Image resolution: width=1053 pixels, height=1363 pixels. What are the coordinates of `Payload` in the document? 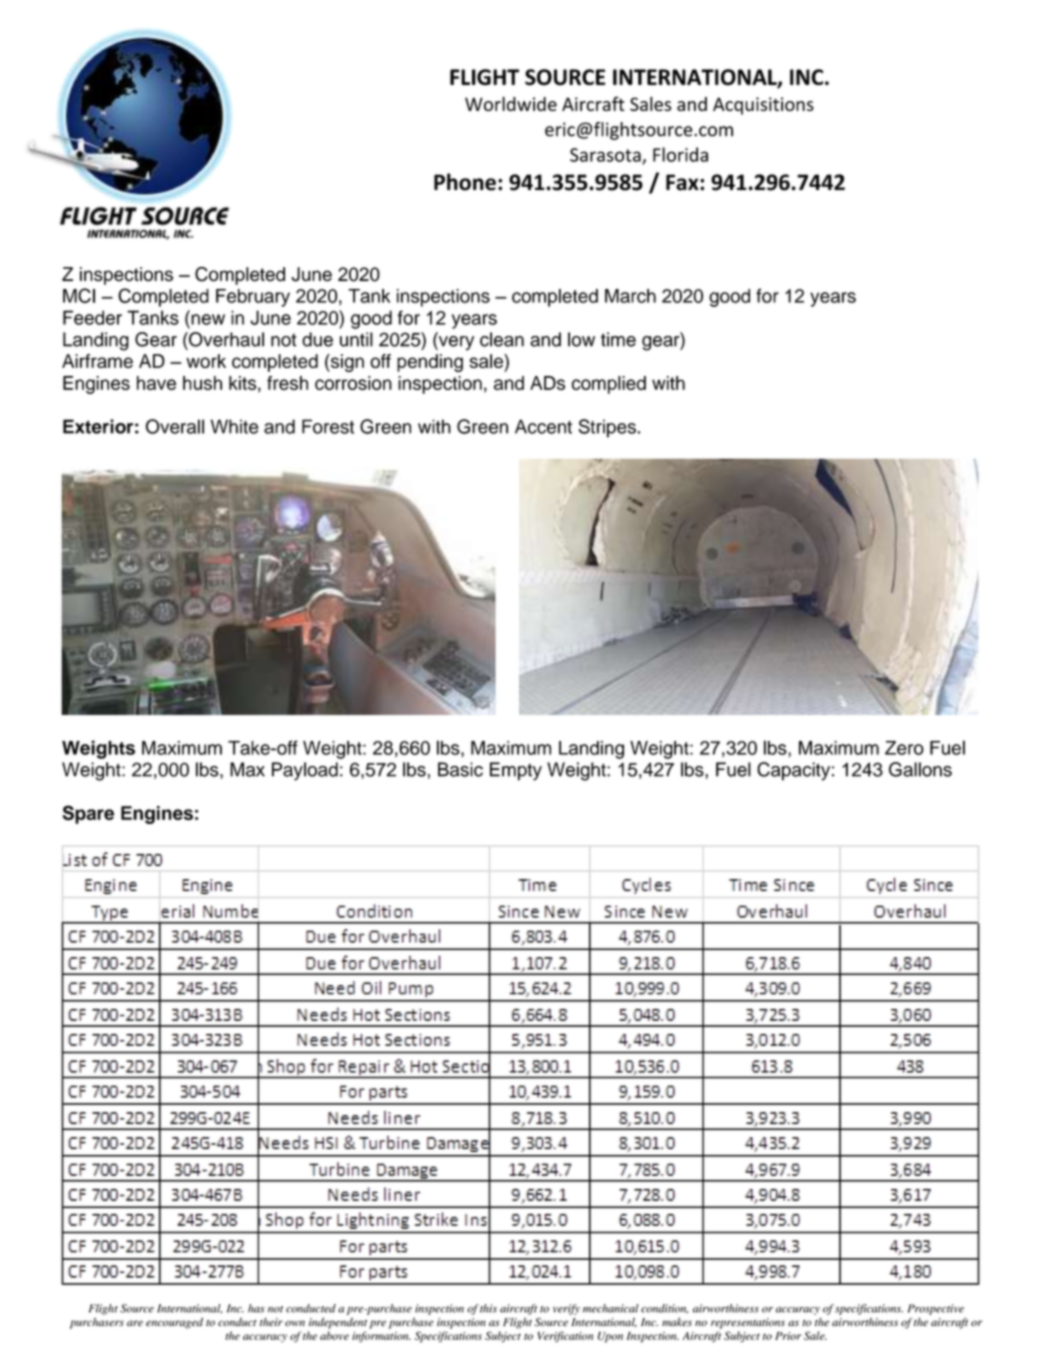 It's located at (305, 771).
